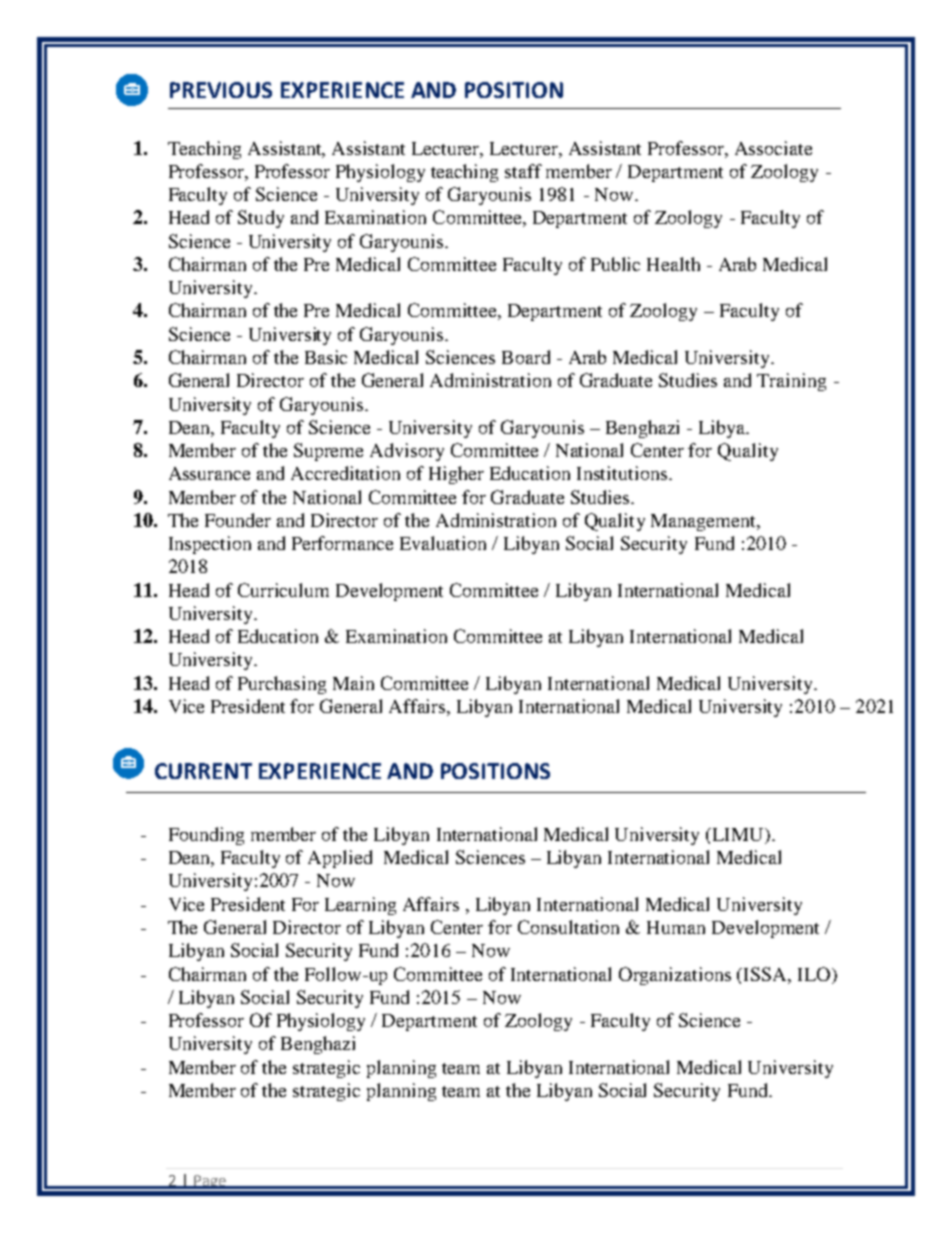 The image size is (952, 1233). What do you see at coordinates (568, 927) in the screenshot?
I see `Consultation` at bounding box center [568, 927].
